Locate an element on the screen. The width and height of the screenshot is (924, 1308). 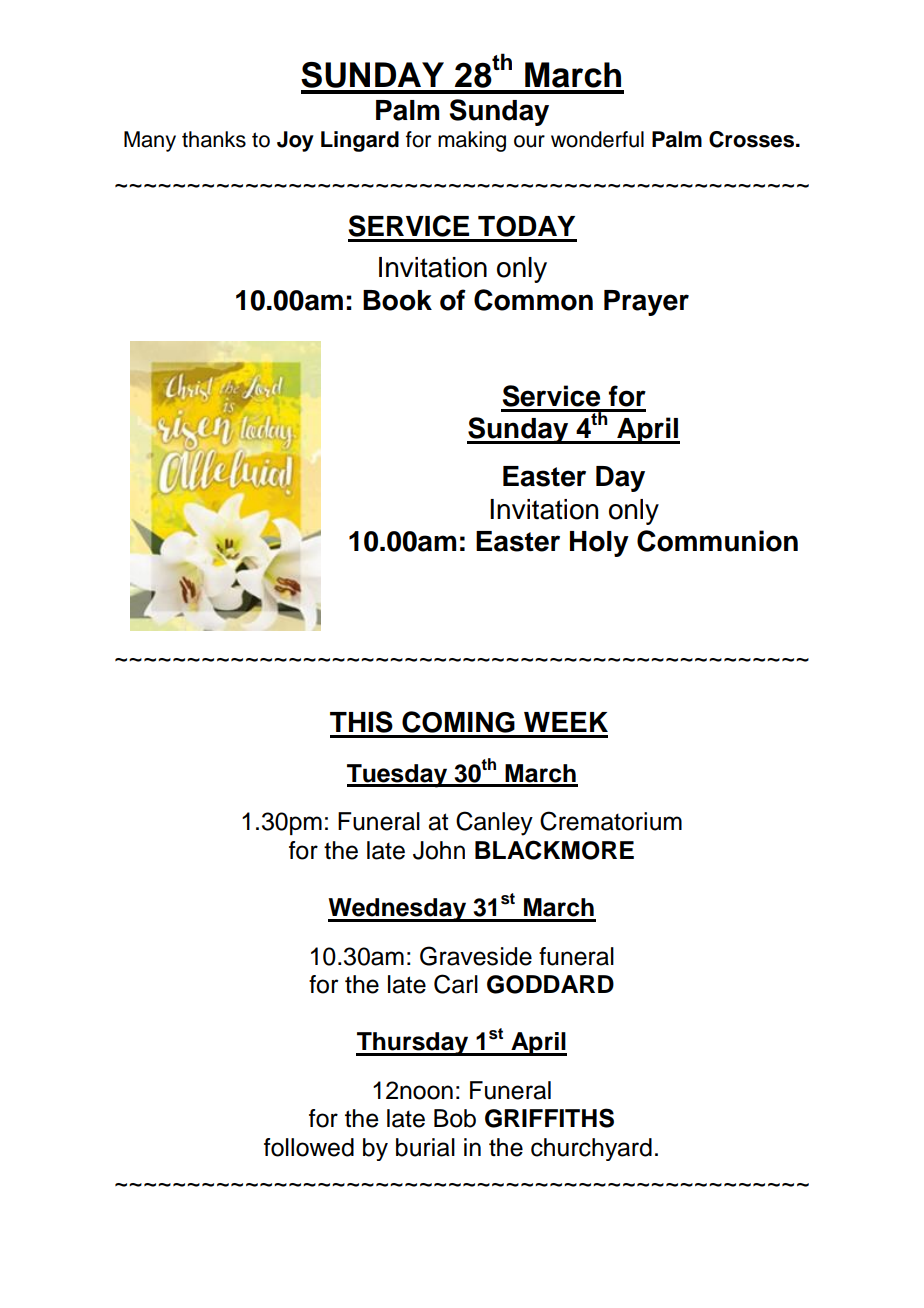
Book is located at coordinates (397, 300).
